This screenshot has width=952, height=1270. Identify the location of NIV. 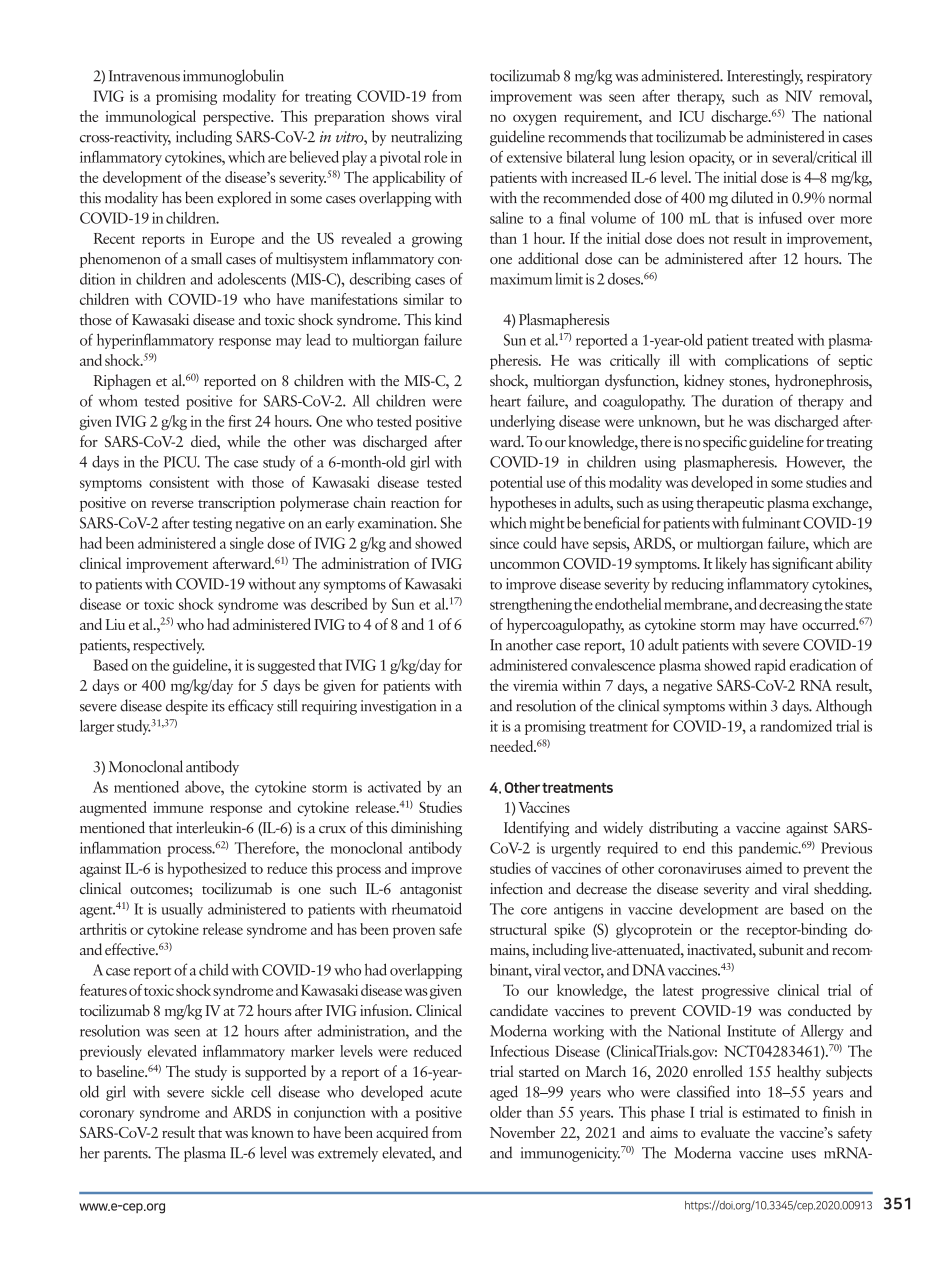
(798, 96).
